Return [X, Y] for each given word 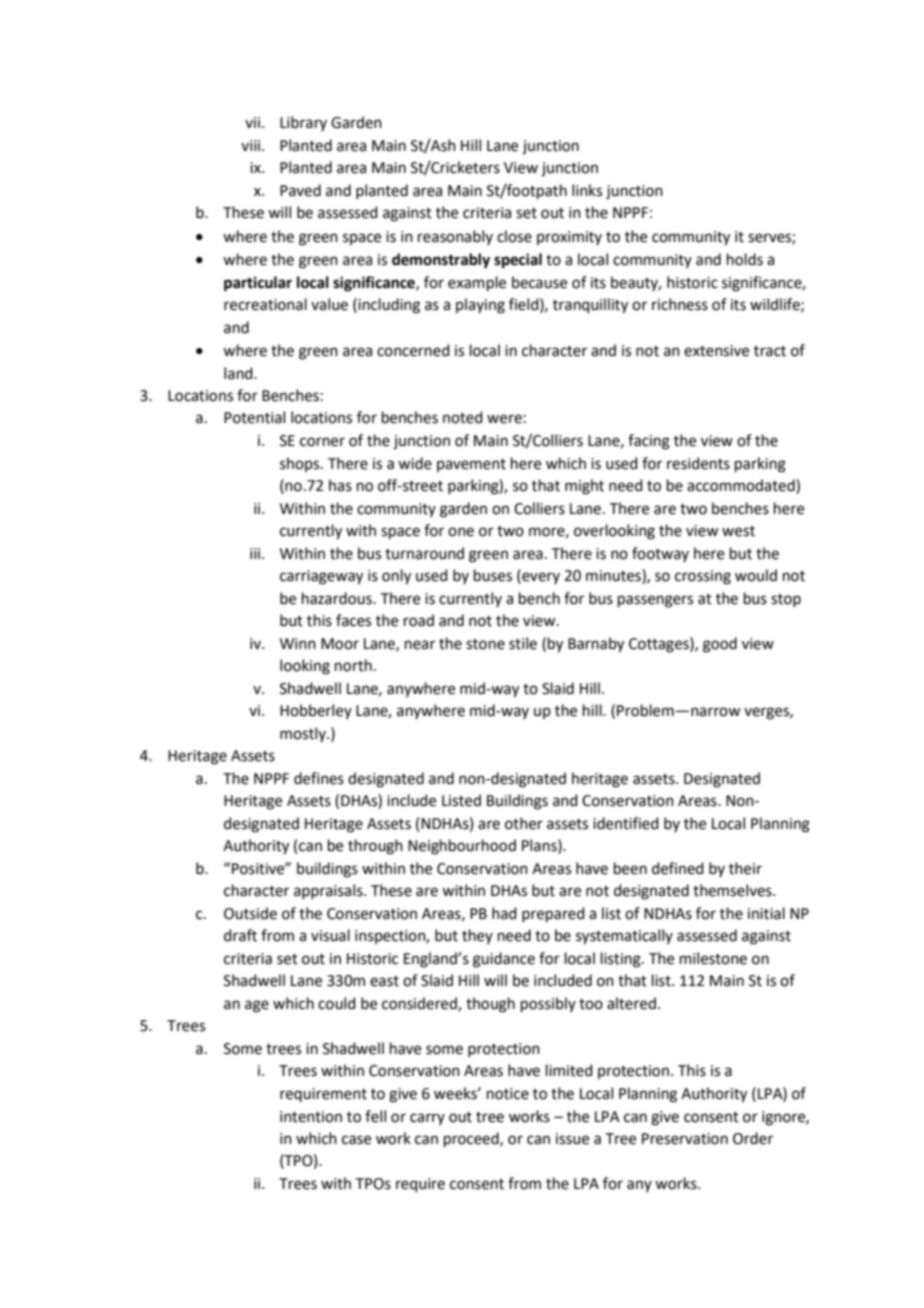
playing [480, 306]
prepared [553, 914]
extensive [716, 351]
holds [745, 259]
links [587, 190]
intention [311, 1117]
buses [493, 575]
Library [303, 123]
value [329, 304]
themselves [733, 890]
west [738, 531]
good [720, 645]
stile [523, 643]
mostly [304, 734]
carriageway [321, 577]
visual [330, 935]
